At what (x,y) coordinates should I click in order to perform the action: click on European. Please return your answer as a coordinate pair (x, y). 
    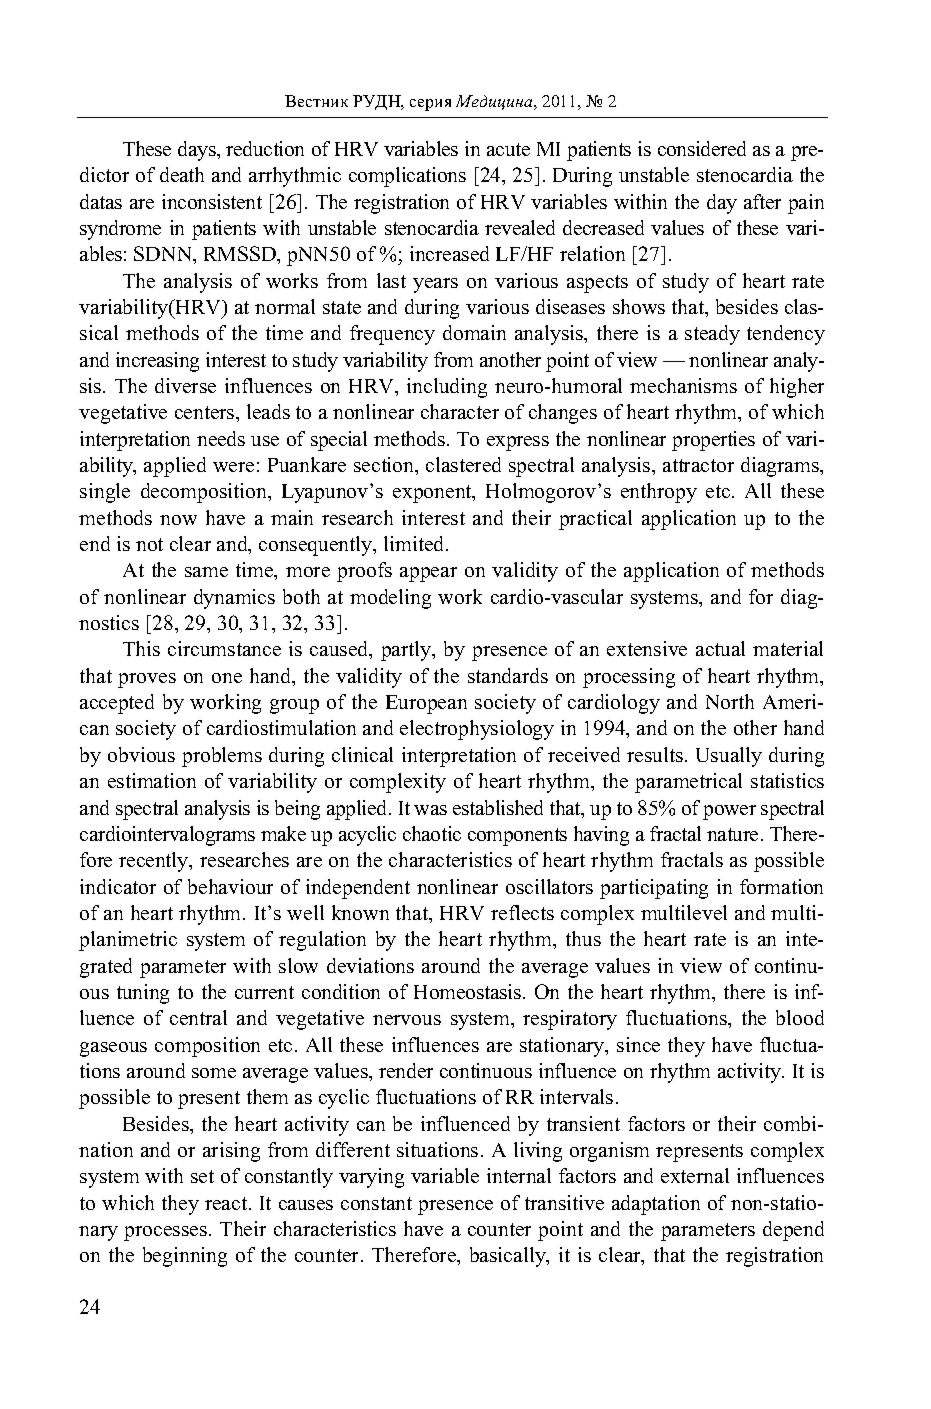
    Looking at the image, I should click on (426, 704).
